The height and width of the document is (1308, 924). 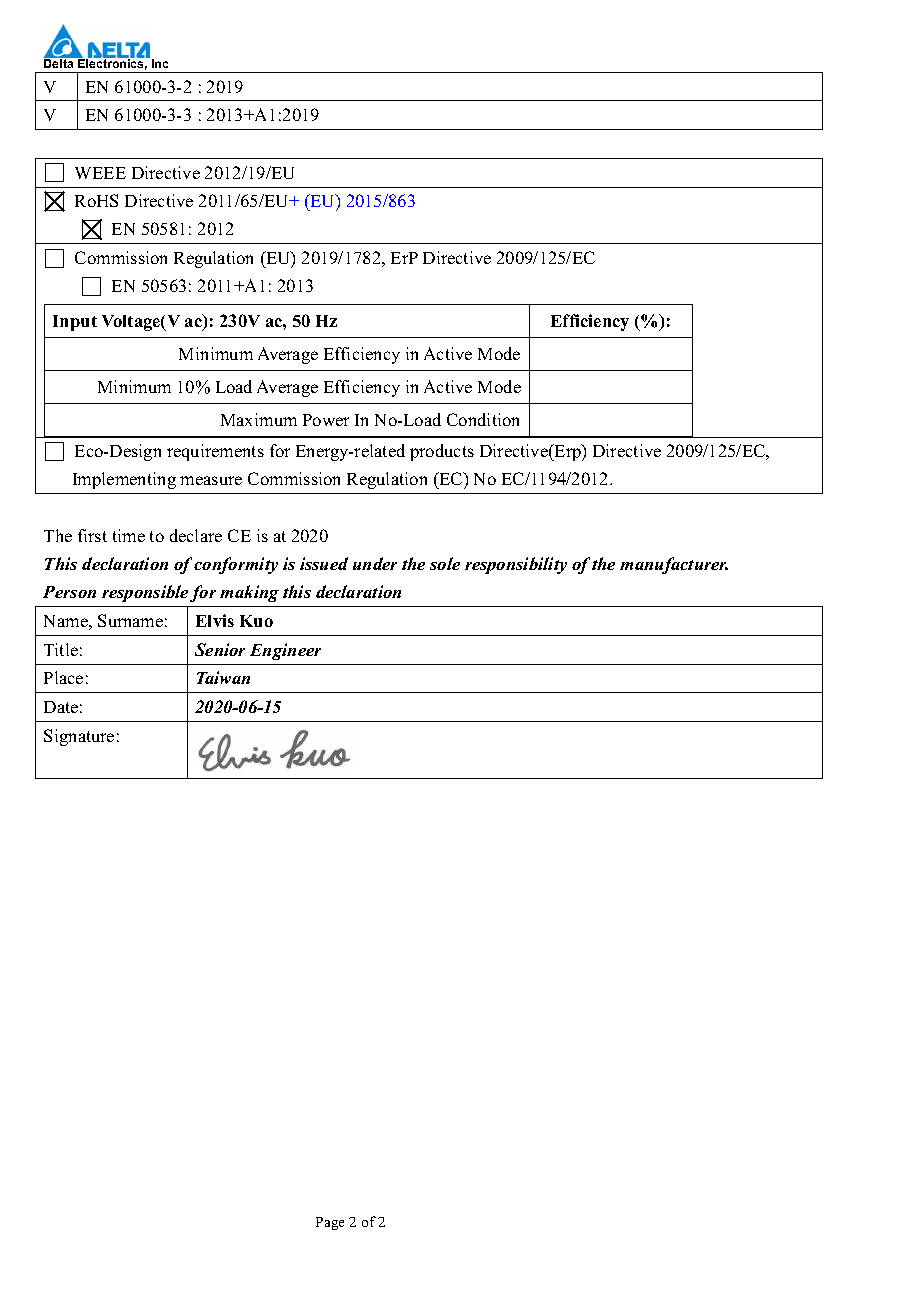 What do you see at coordinates (326, 420) in the document?
I see `Power` at bounding box center [326, 420].
